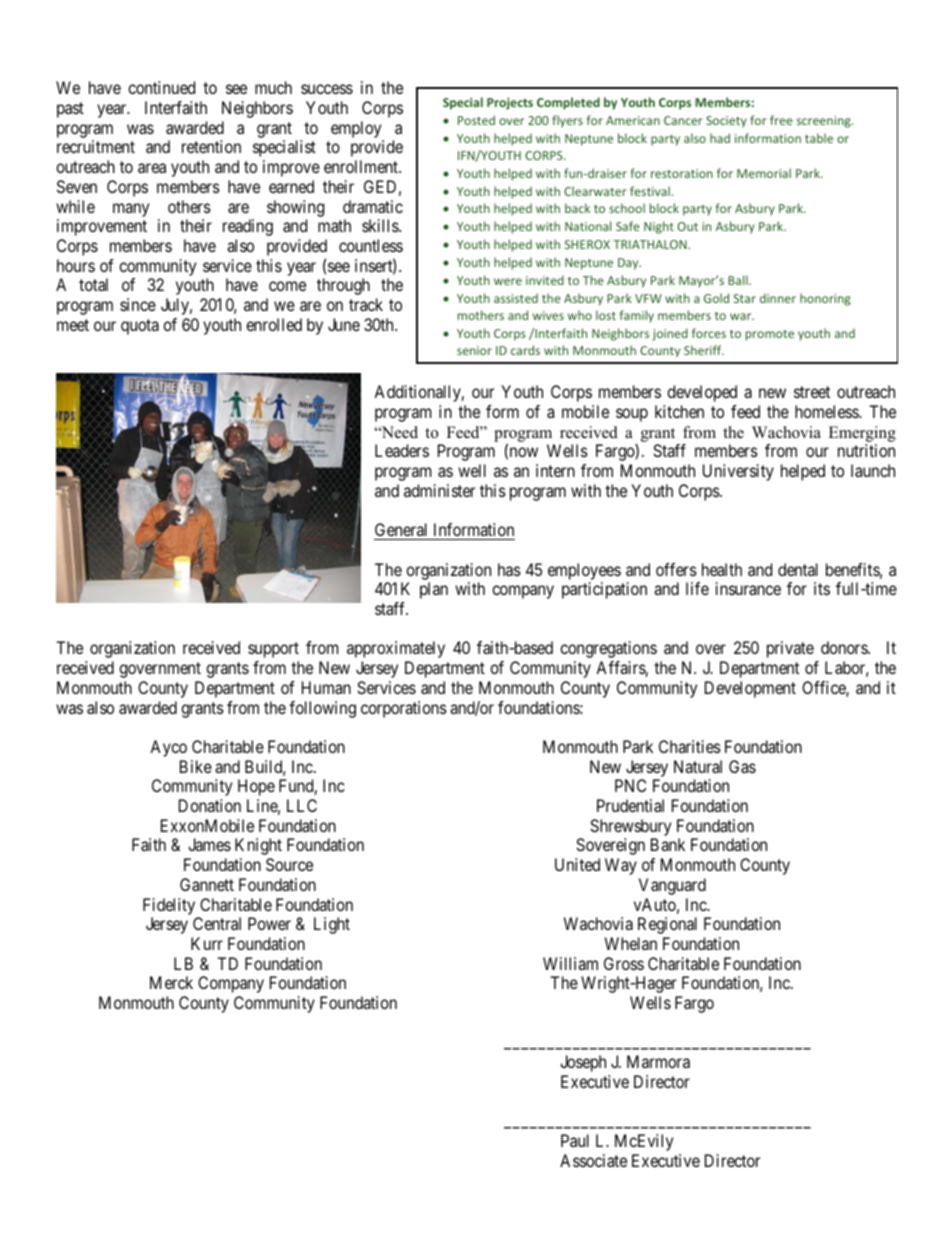 The height and width of the screenshot is (1233, 952). I want to click on University, so click(738, 472).
